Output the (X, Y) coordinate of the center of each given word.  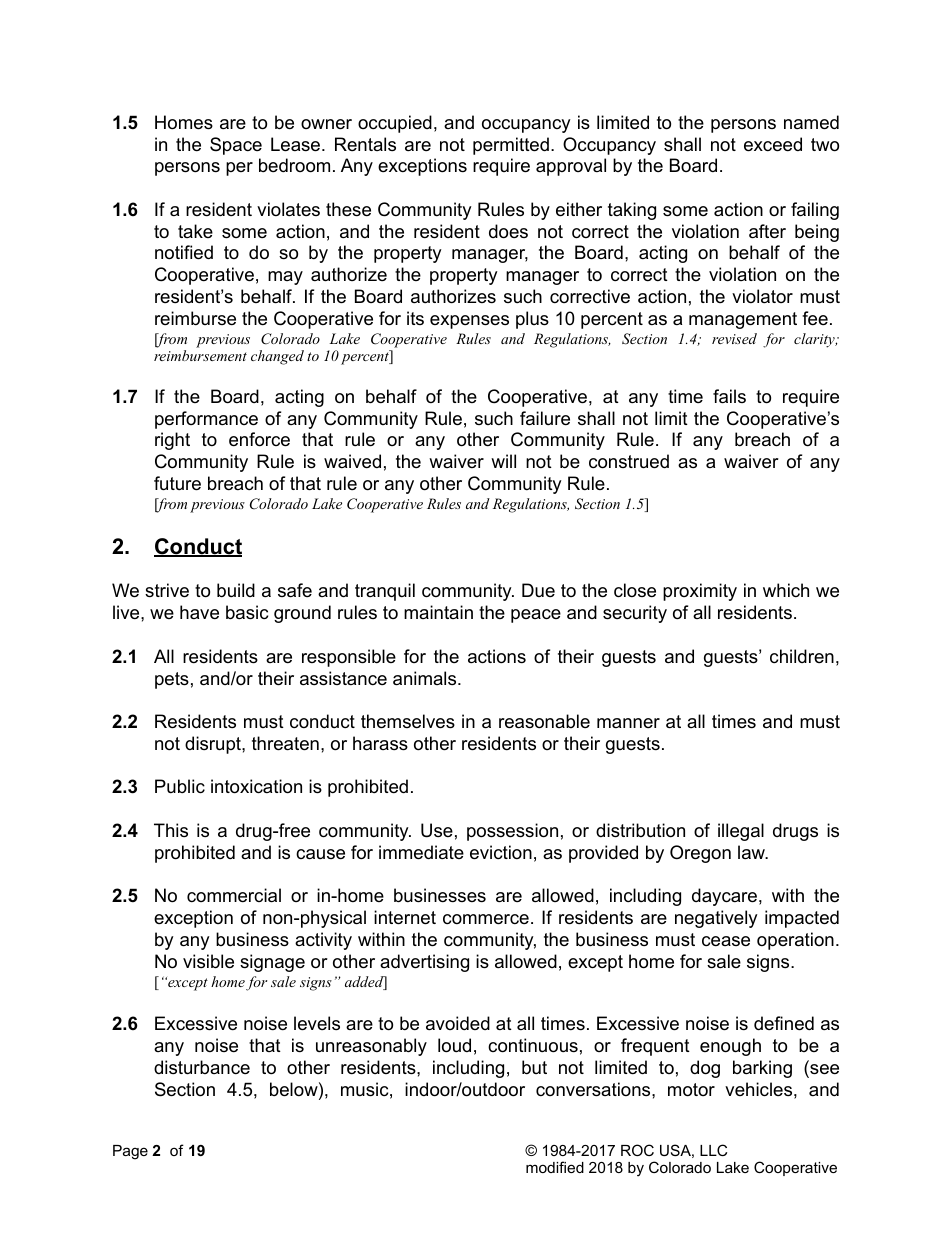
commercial (234, 895)
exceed (773, 144)
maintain (438, 612)
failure (545, 418)
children (802, 656)
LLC (713, 1150)
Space (236, 146)
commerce (486, 919)
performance (206, 420)
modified (555, 1167)
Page (130, 1152)
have (199, 612)
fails (729, 396)
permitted (511, 146)
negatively (716, 919)
